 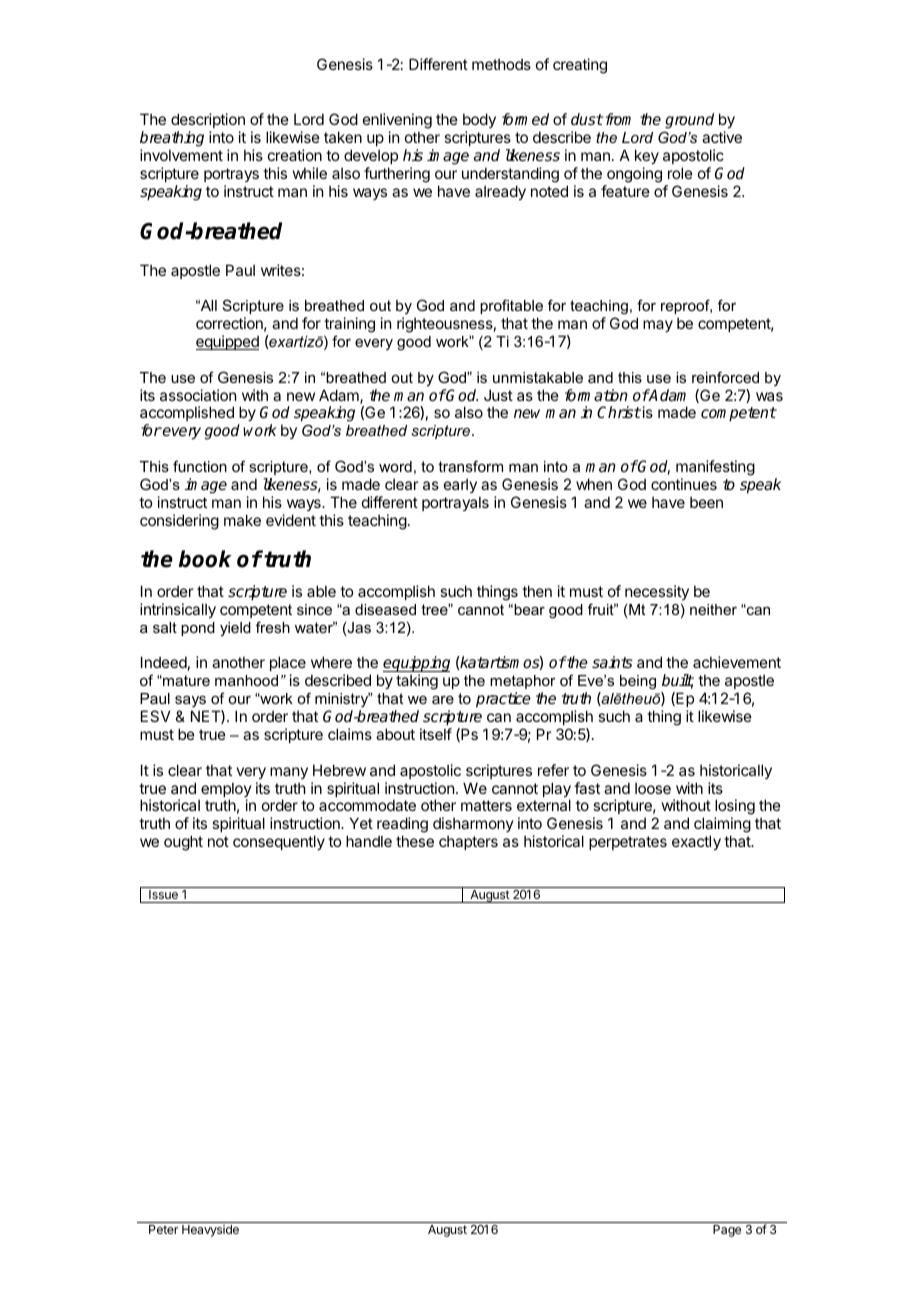 I want to click on built, so click(x=678, y=681).
